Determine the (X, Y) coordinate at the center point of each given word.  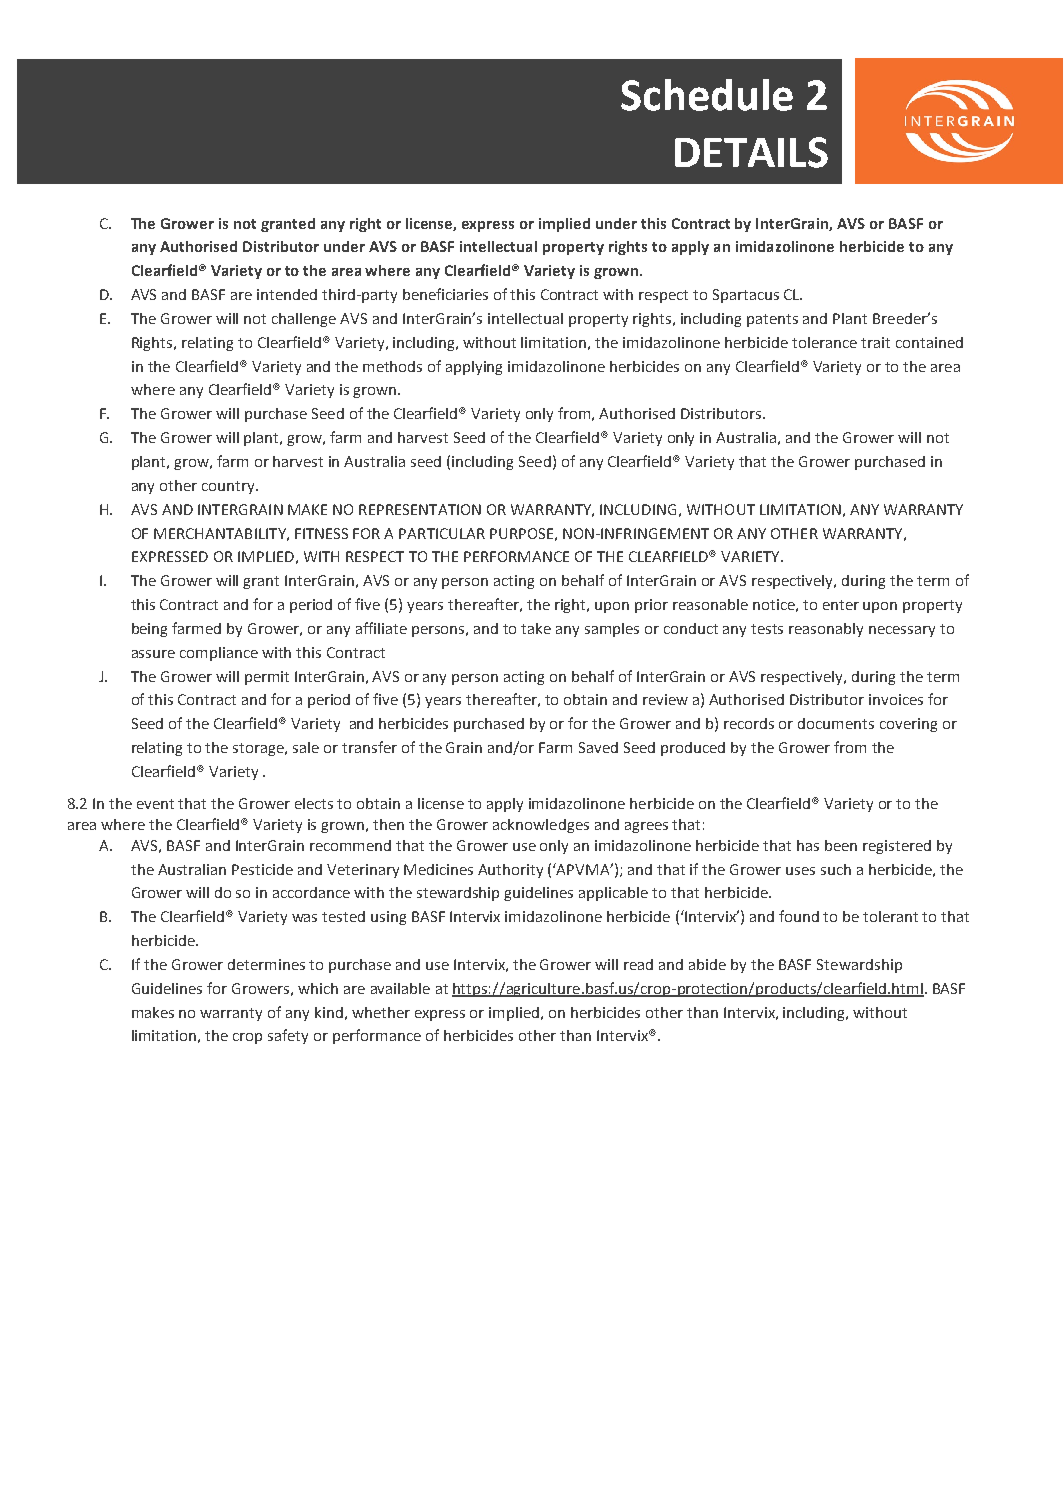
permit (267, 678)
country (229, 487)
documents (836, 723)
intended (287, 294)
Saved (598, 747)
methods (392, 366)
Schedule (707, 95)
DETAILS (751, 152)
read (638, 964)
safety (288, 1036)
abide (707, 964)
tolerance (824, 342)
